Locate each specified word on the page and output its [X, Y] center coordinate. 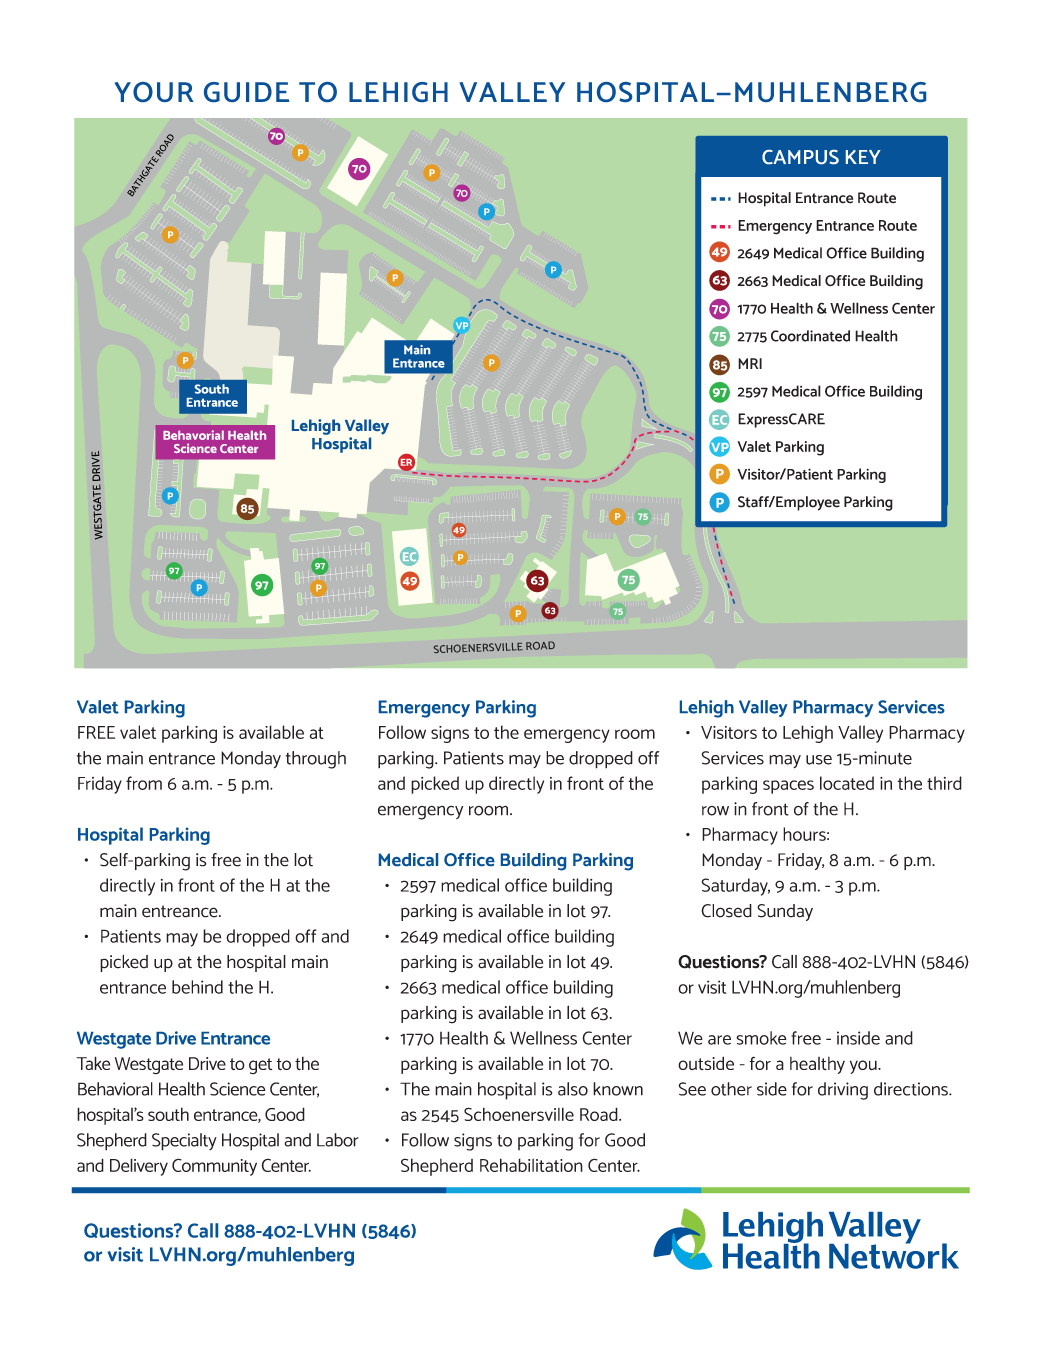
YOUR [154, 92]
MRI [750, 363]
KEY [863, 157]
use [819, 760]
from [144, 783]
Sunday [785, 912]
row [715, 811]
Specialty [184, 1142]
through [316, 760]
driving [843, 1091]
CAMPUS [800, 157]
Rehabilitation [531, 1165]
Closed [726, 911]
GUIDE [246, 92]
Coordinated [810, 336]
